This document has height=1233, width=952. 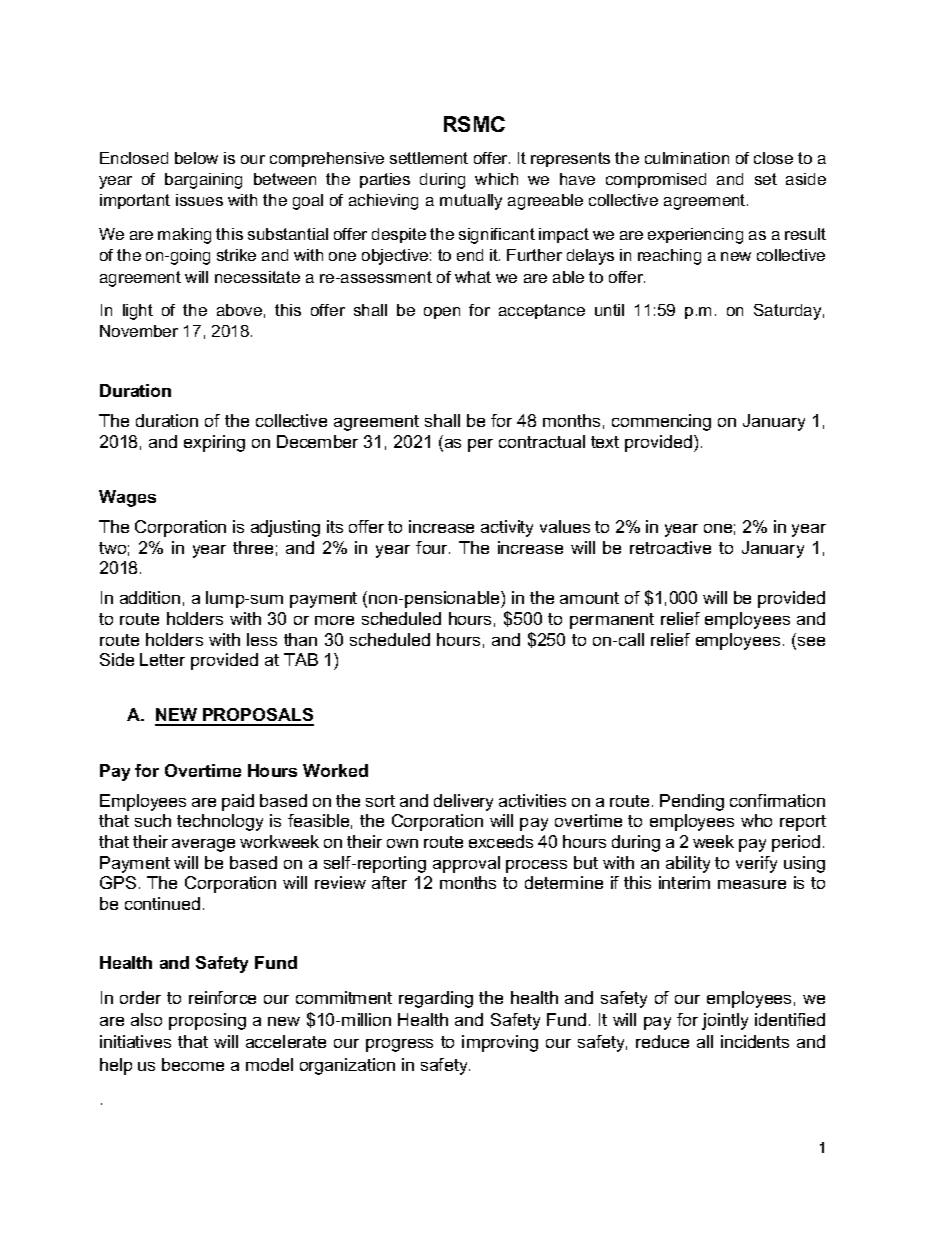 I want to click on bargaining, so click(x=203, y=181).
